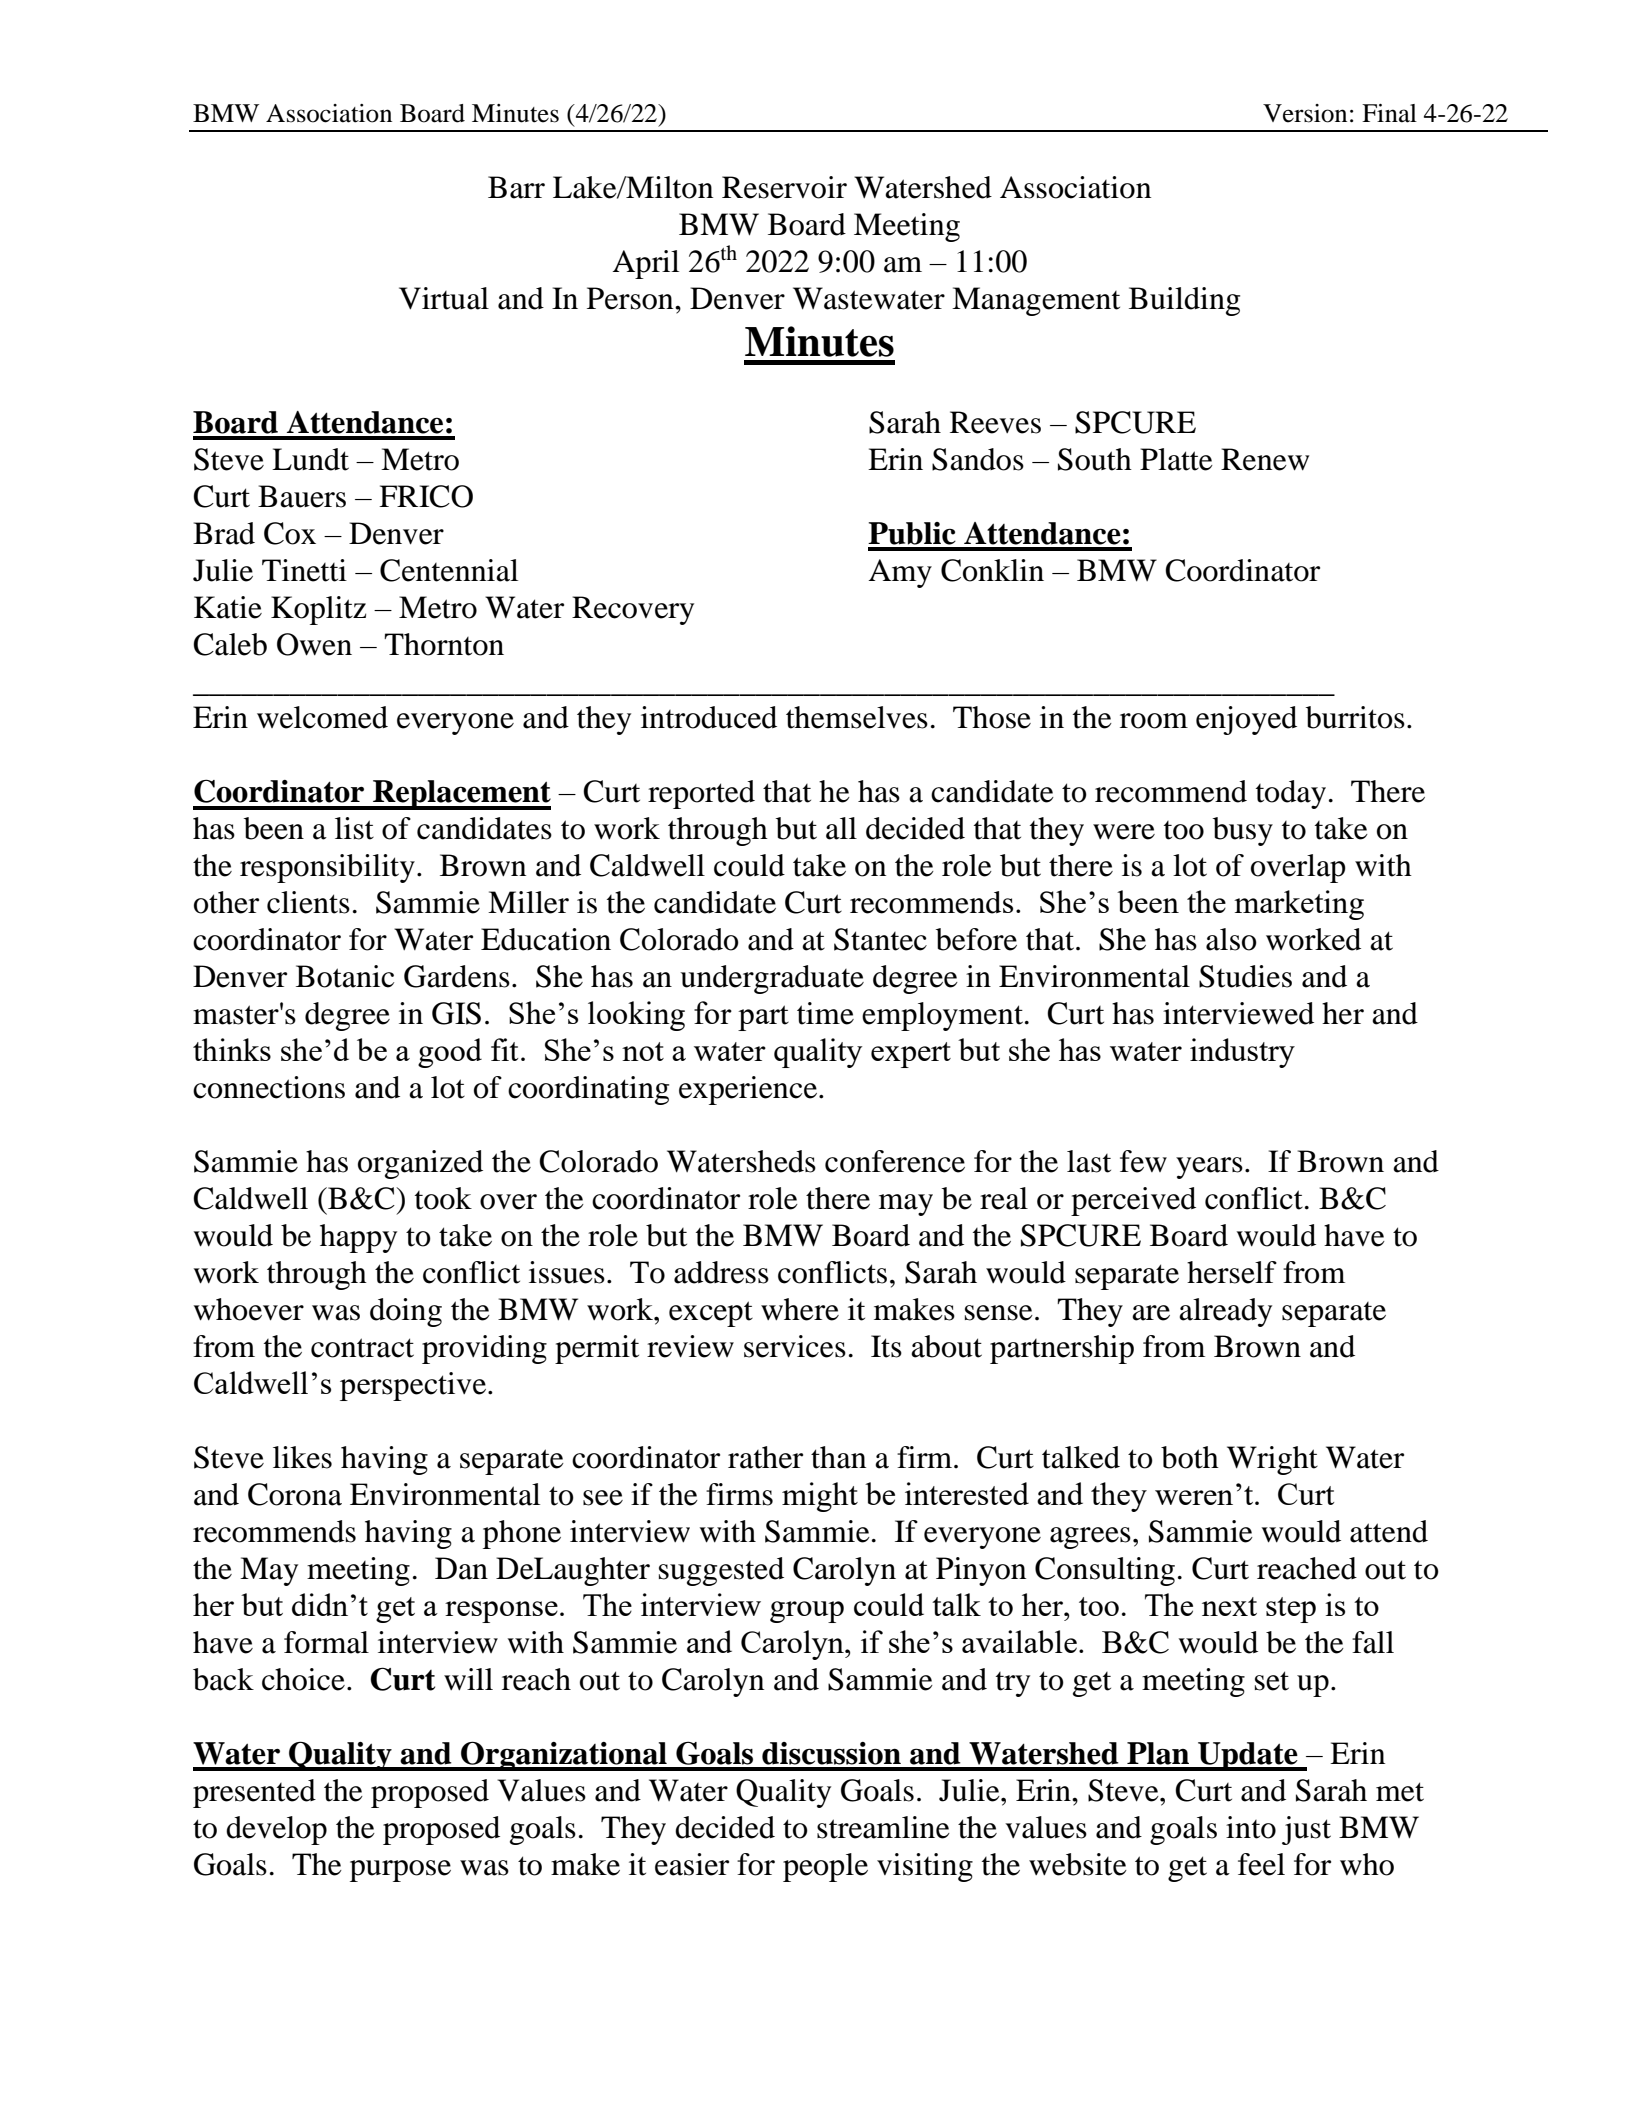 The width and height of the screenshot is (1640, 2123). I want to click on Reservoir, so click(784, 187).
